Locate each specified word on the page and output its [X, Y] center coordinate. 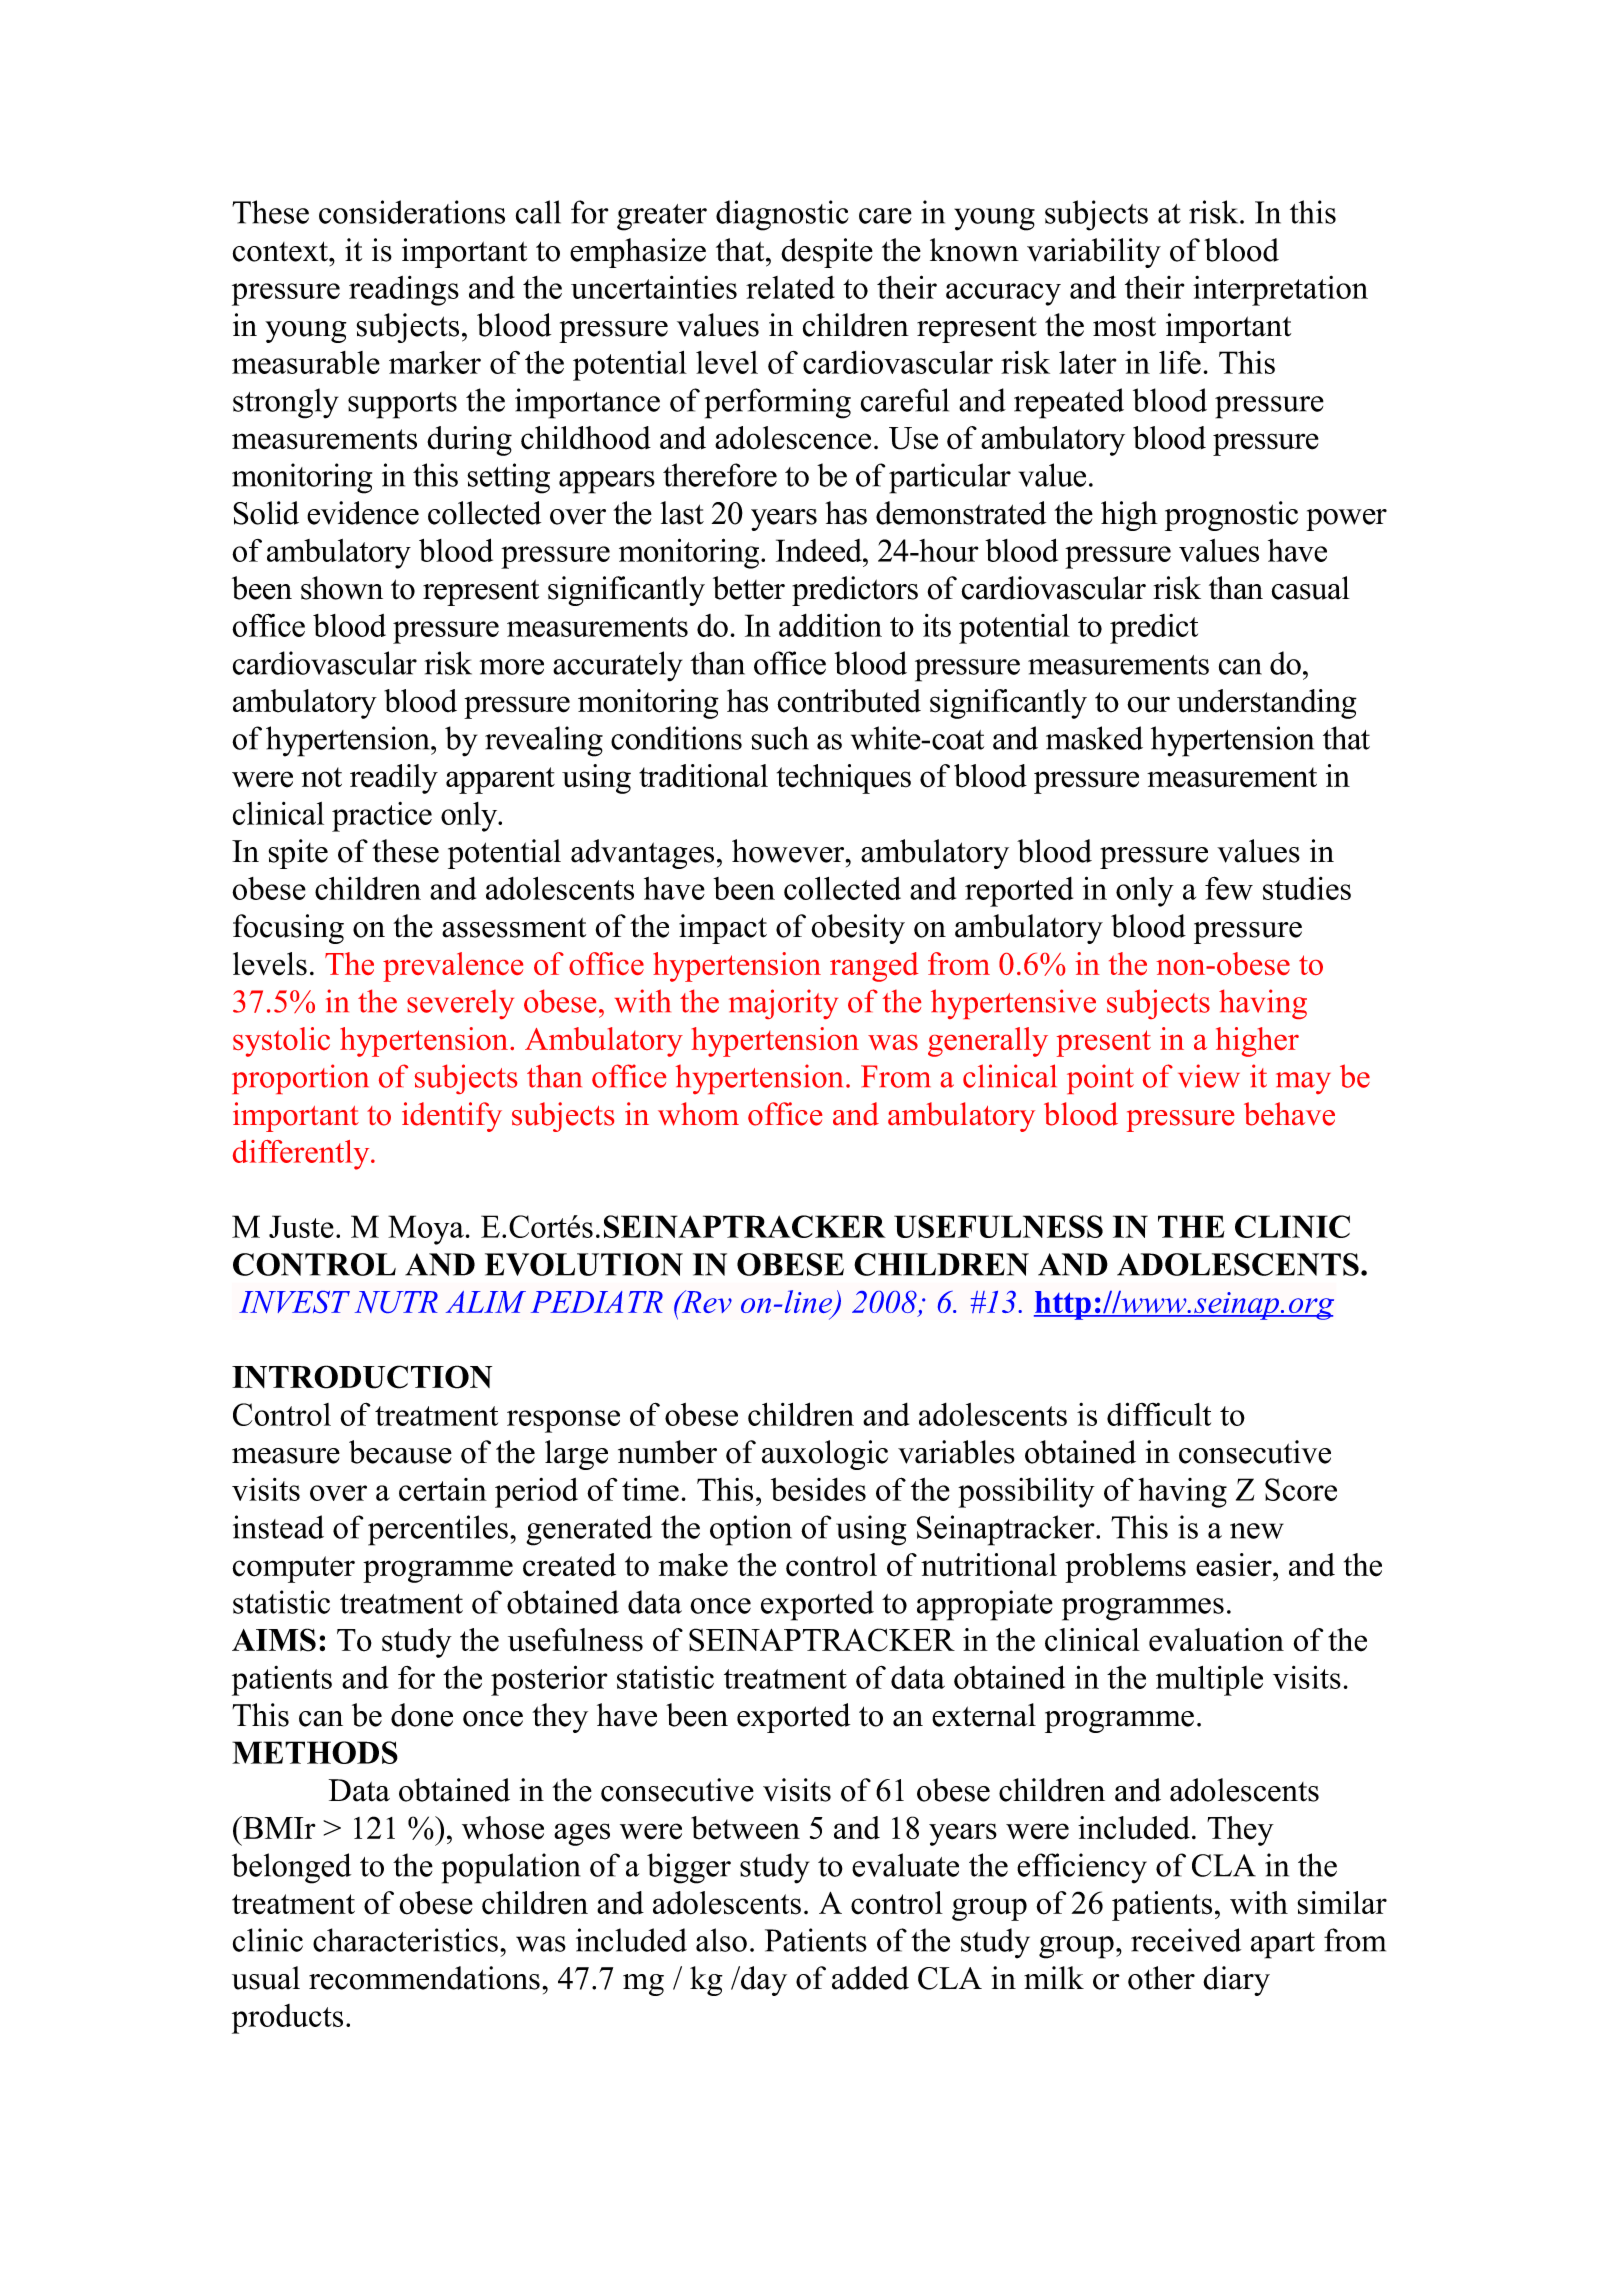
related [790, 287]
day [763, 1981]
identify [452, 1117]
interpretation [1280, 291]
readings [404, 291]
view [1209, 1076]
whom [698, 1114]
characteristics [405, 1940]
